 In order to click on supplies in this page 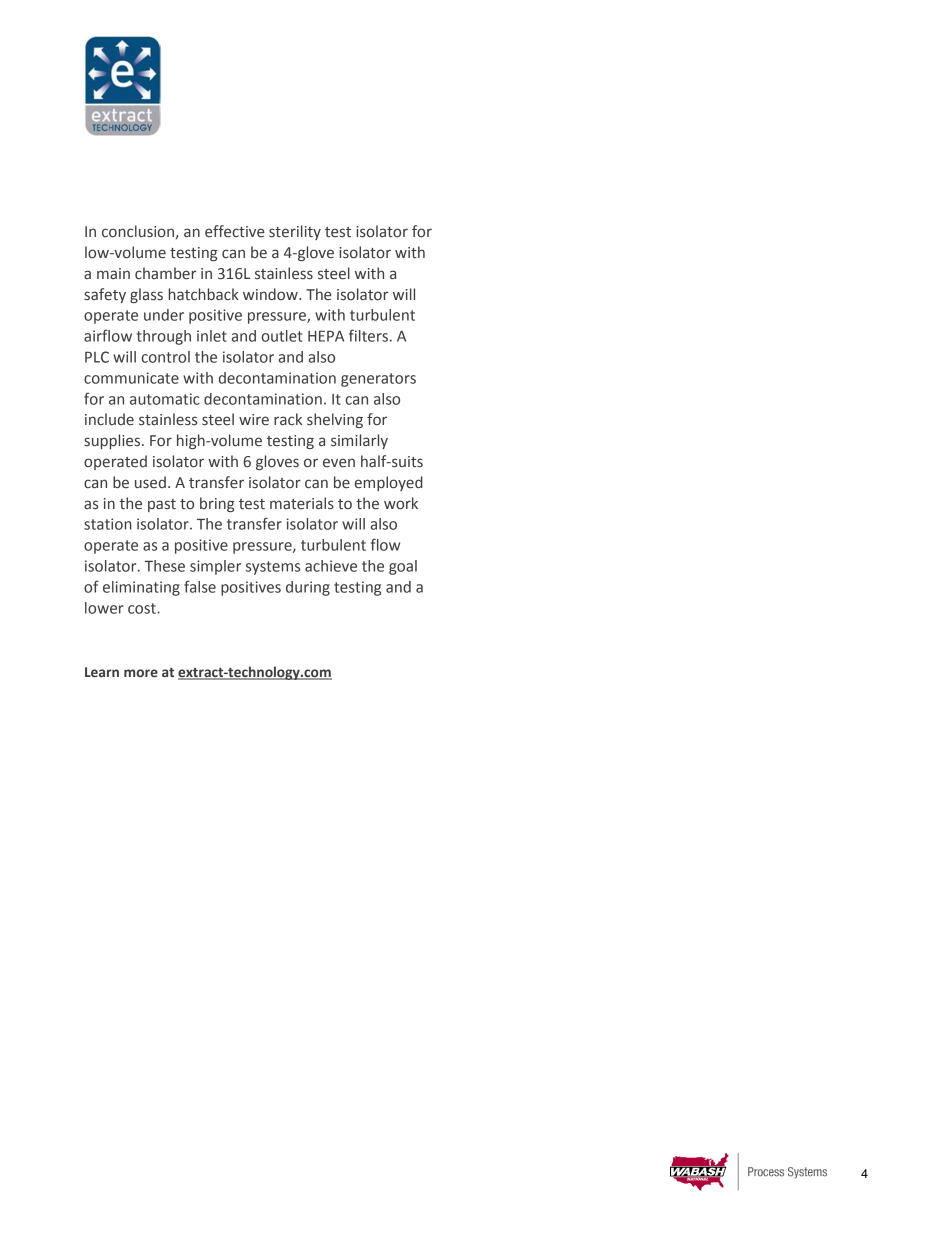, I will do `click(113, 441)`.
